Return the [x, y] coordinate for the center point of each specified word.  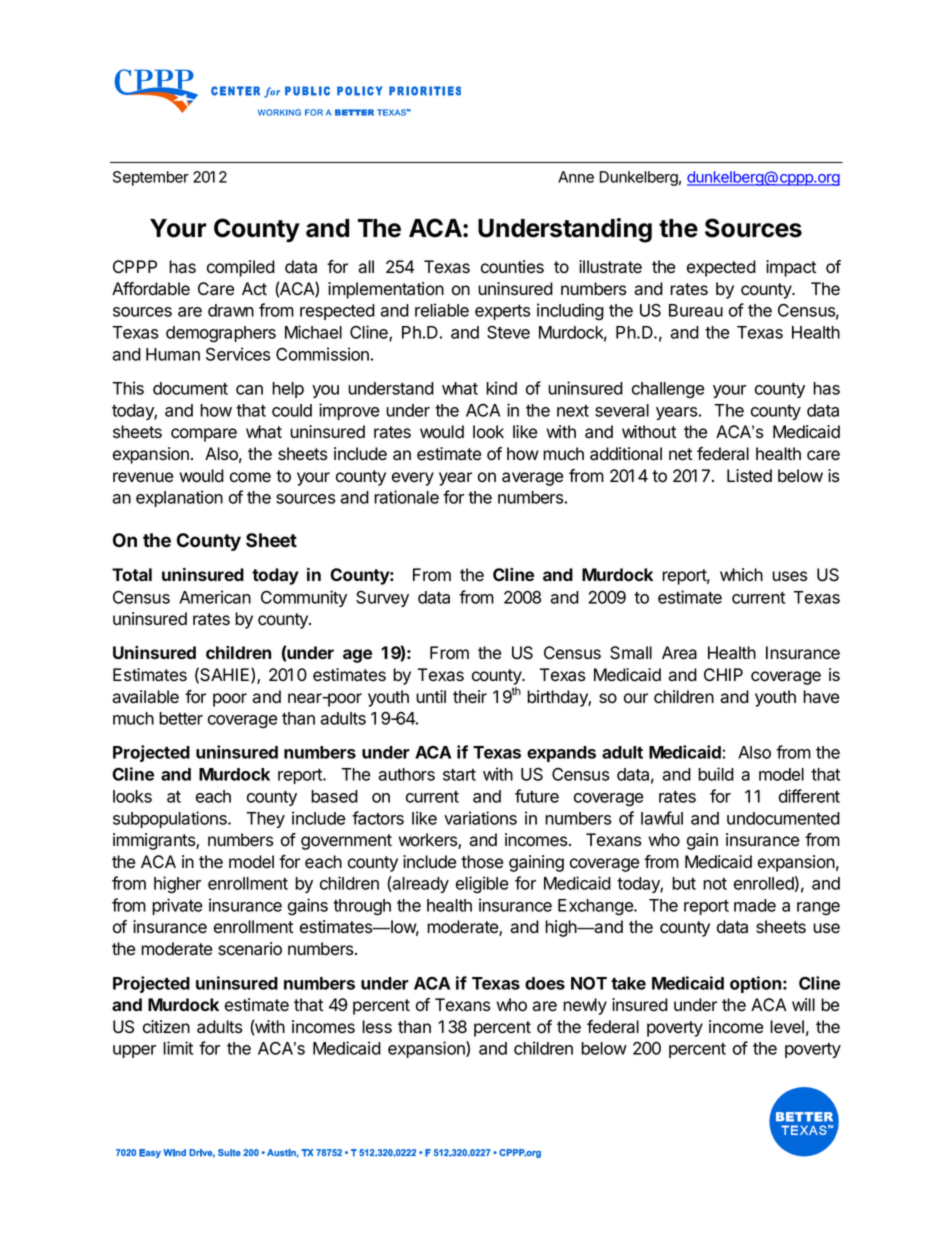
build [716, 774]
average [532, 479]
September [151, 178]
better [181, 718]
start [459, 775]
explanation [179, 498]
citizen [166, 1027]
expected [721, 268]
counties [512, 267]
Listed [749, 476]
